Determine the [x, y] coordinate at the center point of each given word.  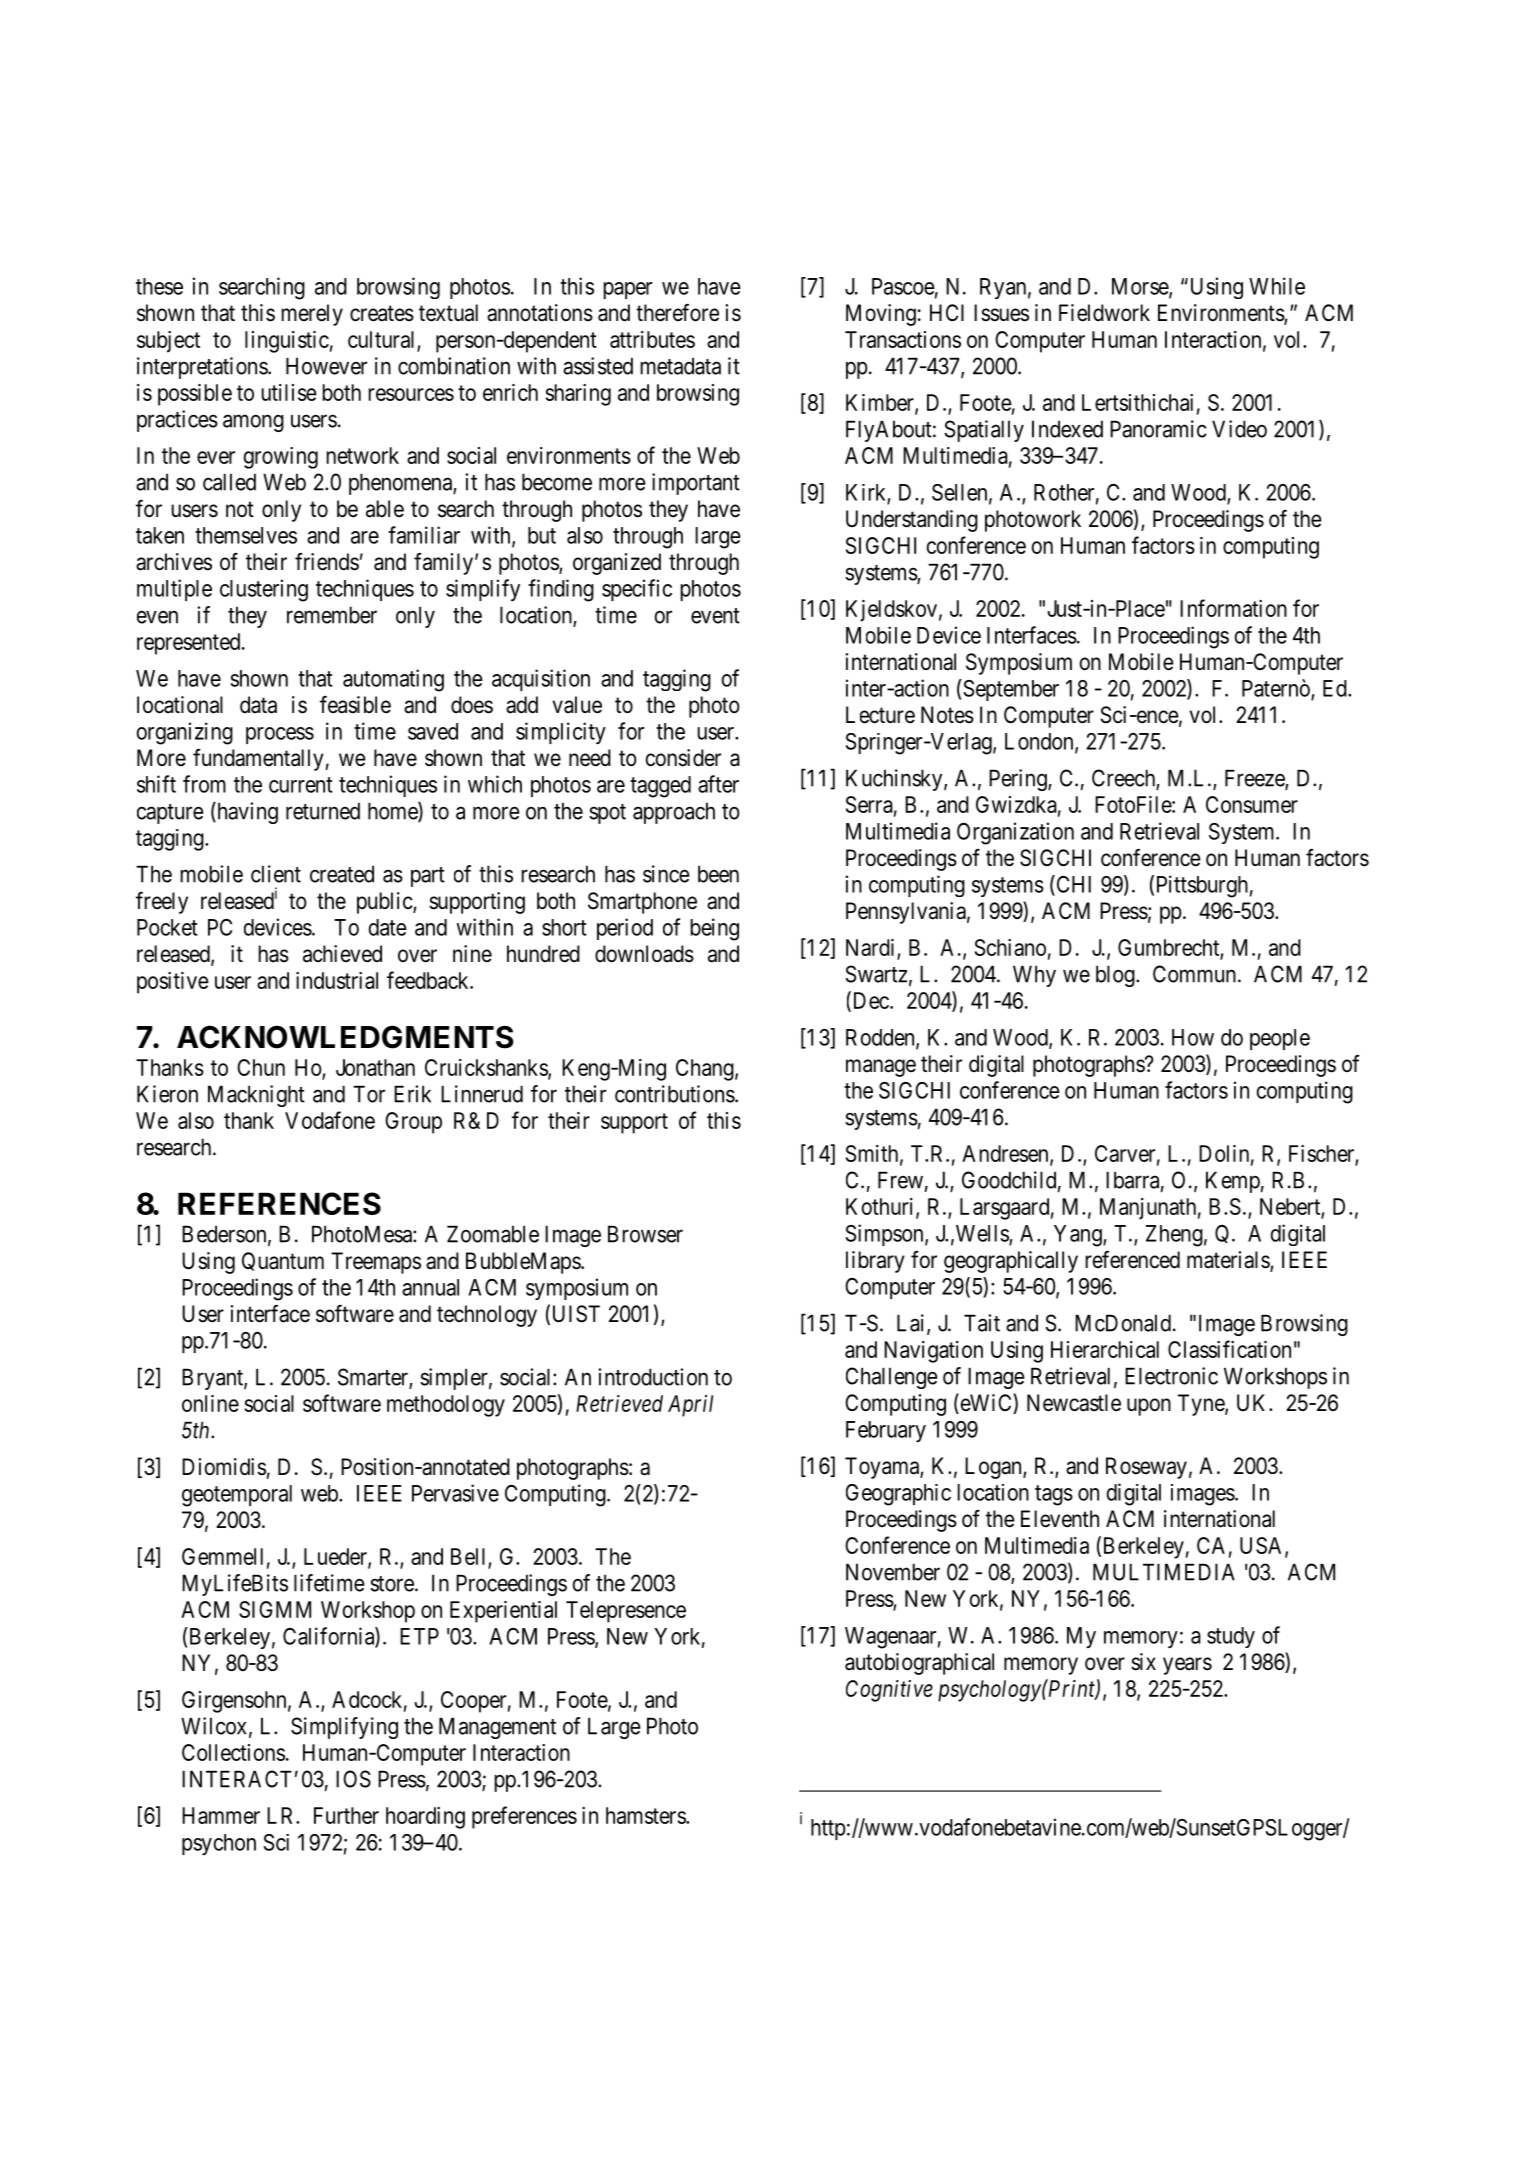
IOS [353, 1779]
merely [312, 315]
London [1040, 742]
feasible [355, 704]
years [1187, 1666]
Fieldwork [1104, 313]
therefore [677, 312]
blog [1116, 976]
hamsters [646, 1815]
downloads [644, 954]
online [210, 1403]
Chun [261, 1067]
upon [1149, 1407]
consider [683, 758]
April [690, 1406]
